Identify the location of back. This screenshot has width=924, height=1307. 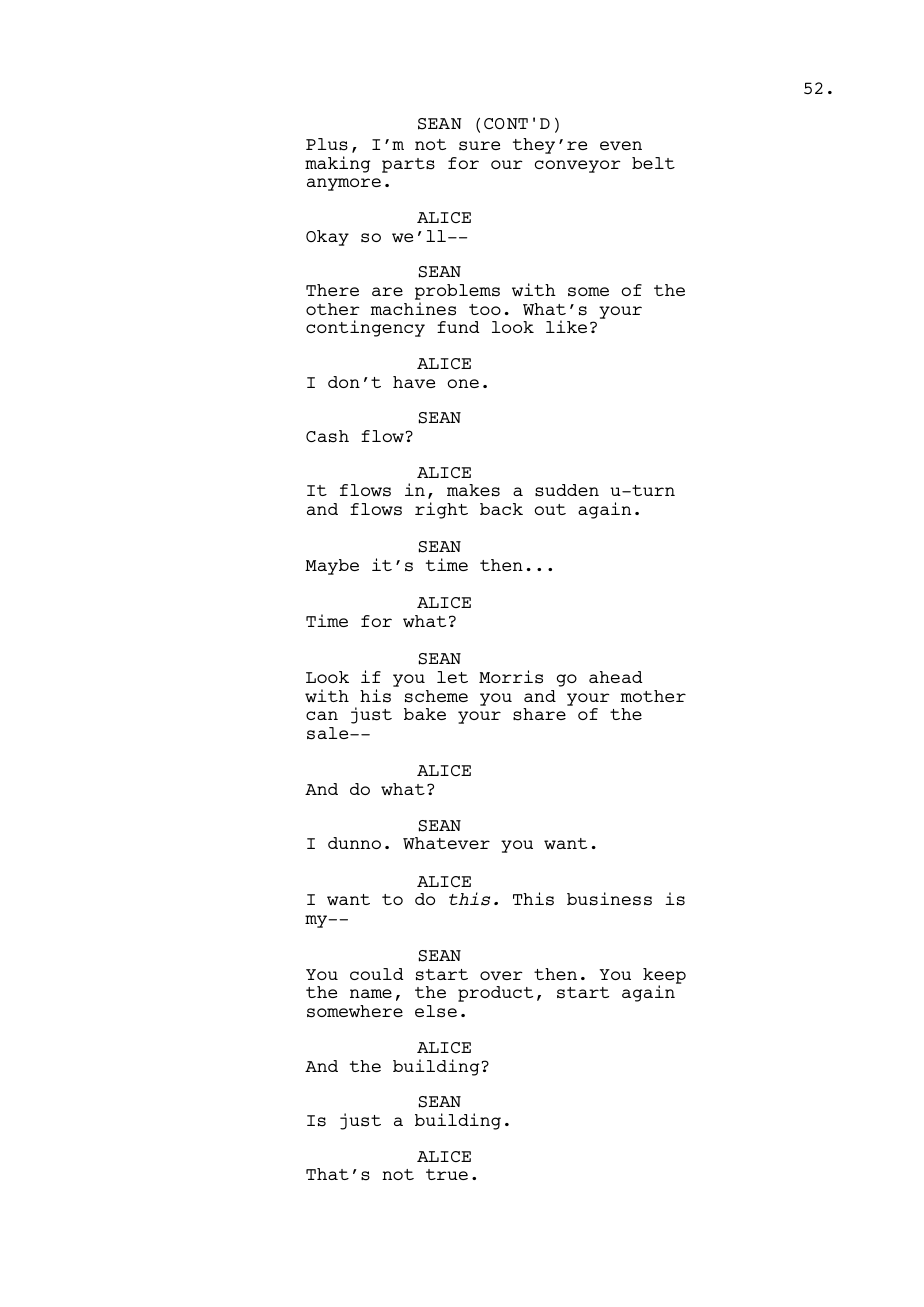
(501, 509).
